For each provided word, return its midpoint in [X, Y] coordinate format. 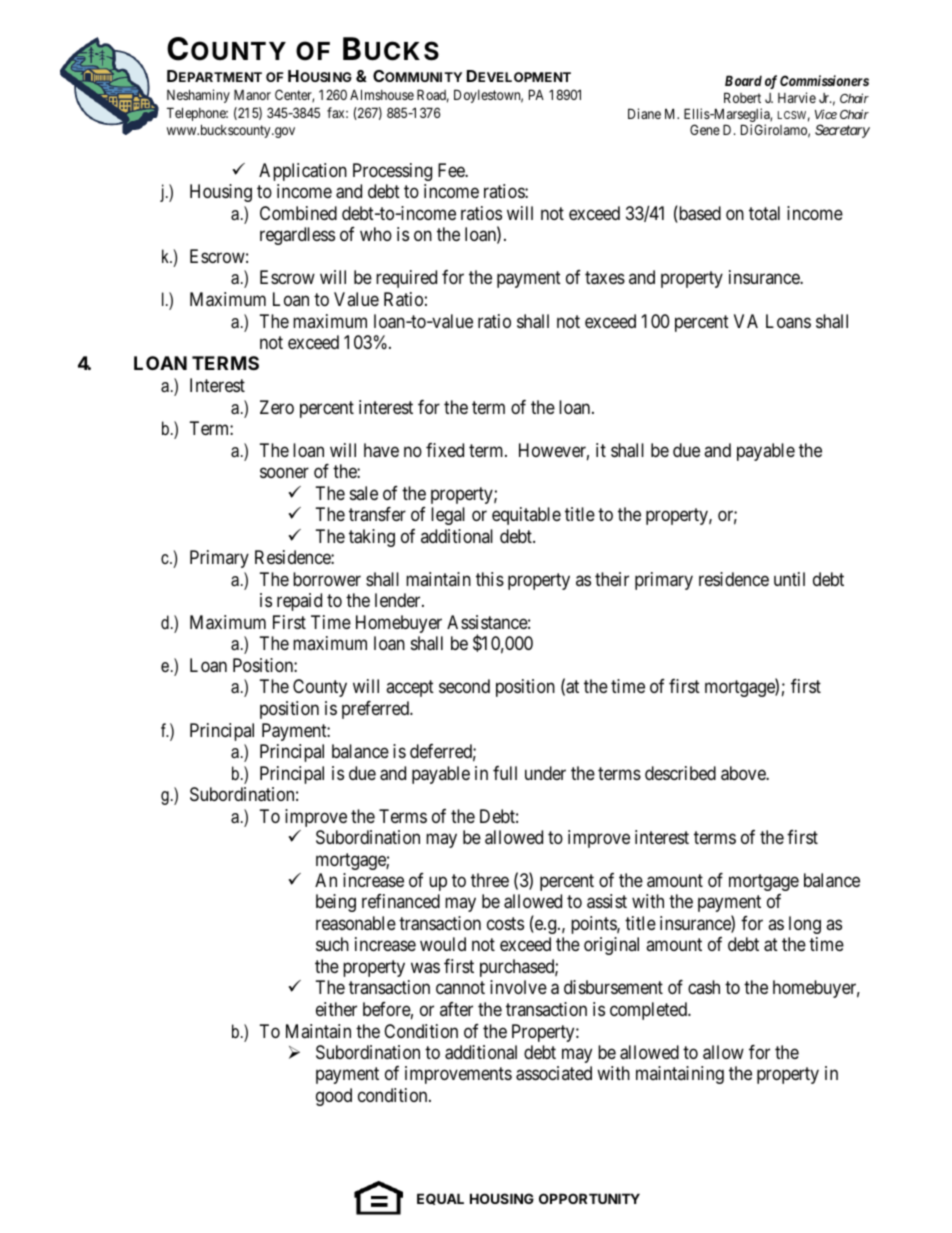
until [789, 579]
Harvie [797, 97]
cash [704, 987]
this [490, 579]
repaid [299, 602]
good [334, 1097]
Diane [644, 113]
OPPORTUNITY [589, 1198]
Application [303, 172]
